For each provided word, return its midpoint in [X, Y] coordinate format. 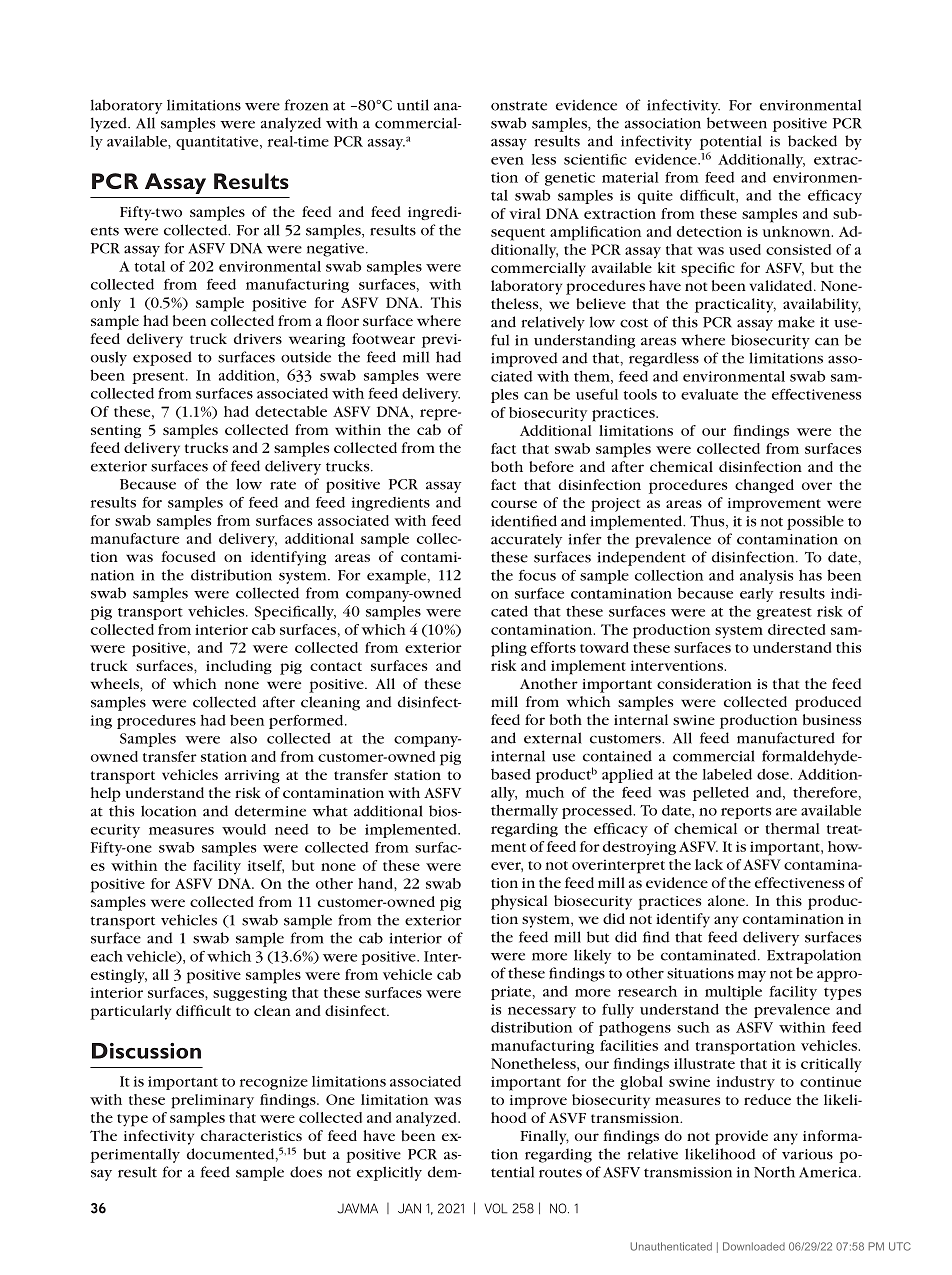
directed [796, 629]
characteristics [251, 1135]
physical [519, 902]
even [507, 161]
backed [812, 141]
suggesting [250, 994]
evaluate [709, 394]
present [159, 378]
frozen [306, 105]
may [752, 976]
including [239, 667]
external [553, 738]
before [551, 466]
